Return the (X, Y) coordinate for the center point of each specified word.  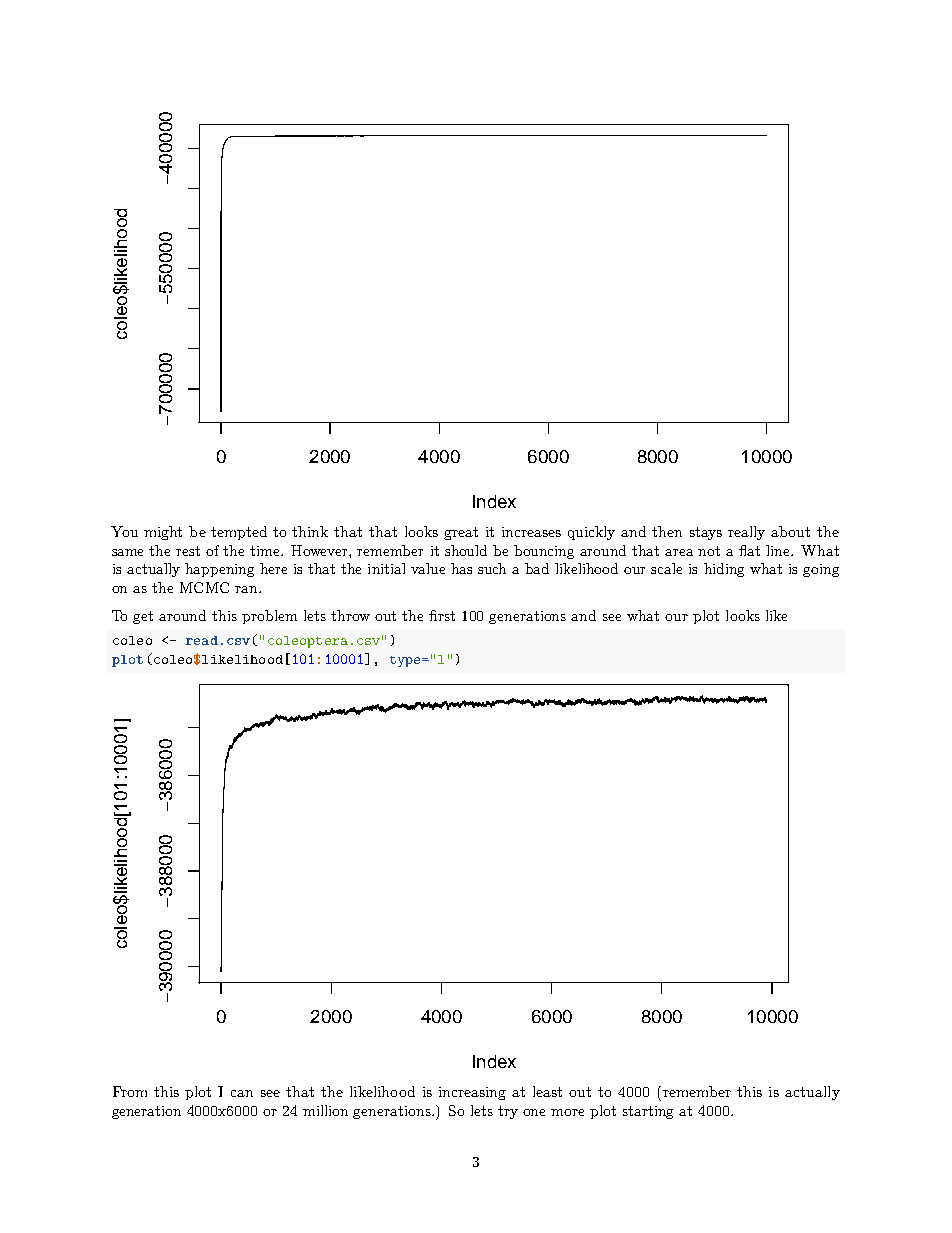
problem (269, 617)
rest (188, 551)
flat (749, 550)
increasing (472, 1093)
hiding (724, 570)
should (466, 550)
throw (350, 615)
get (143, 617)
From (130, 1091)
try (508, 1112)
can (242, 1093)
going (821, 570)
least (547, 1091)
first (442, 615)
